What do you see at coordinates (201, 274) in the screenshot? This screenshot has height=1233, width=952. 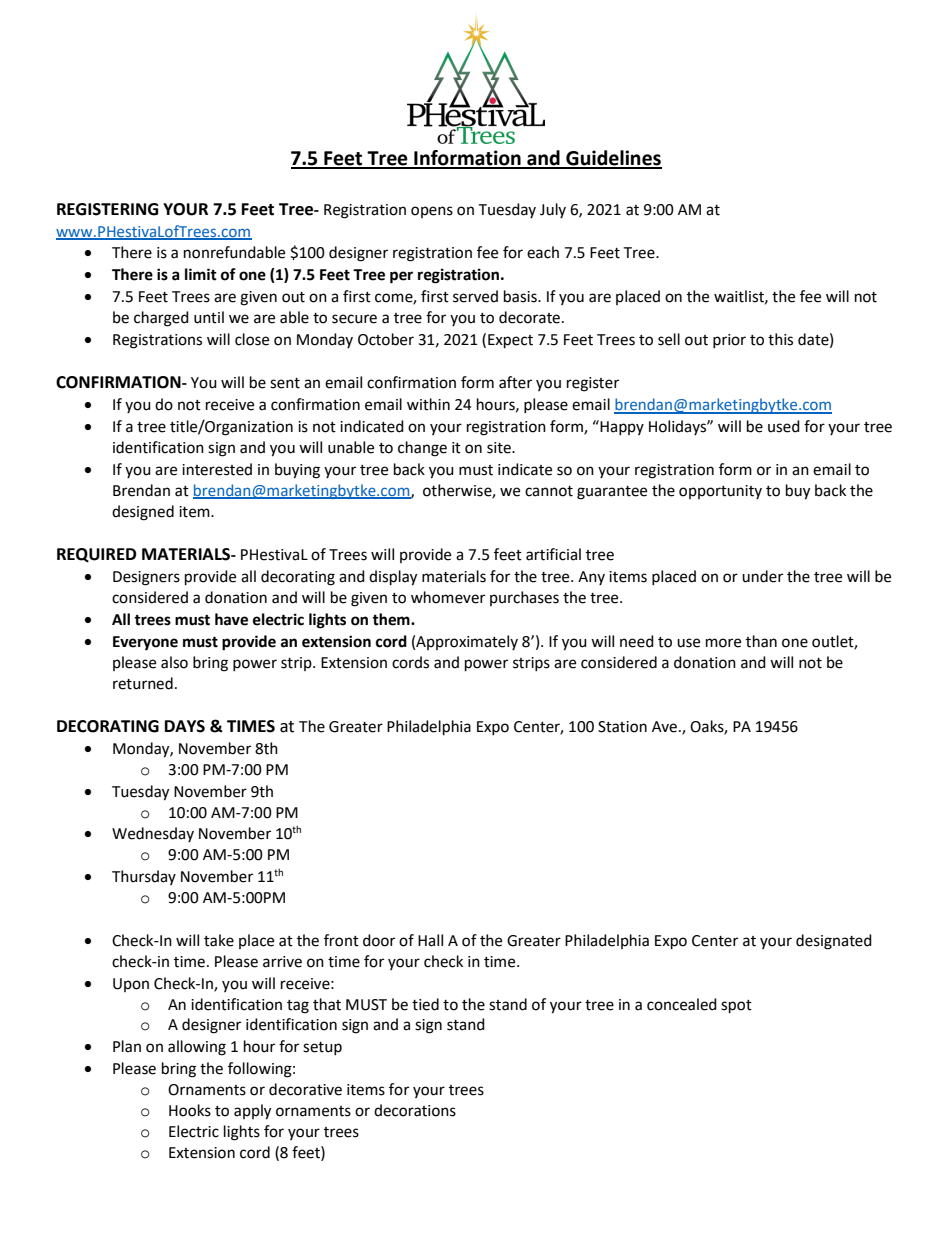 I see `limit` at bounding box center [201, 274].
